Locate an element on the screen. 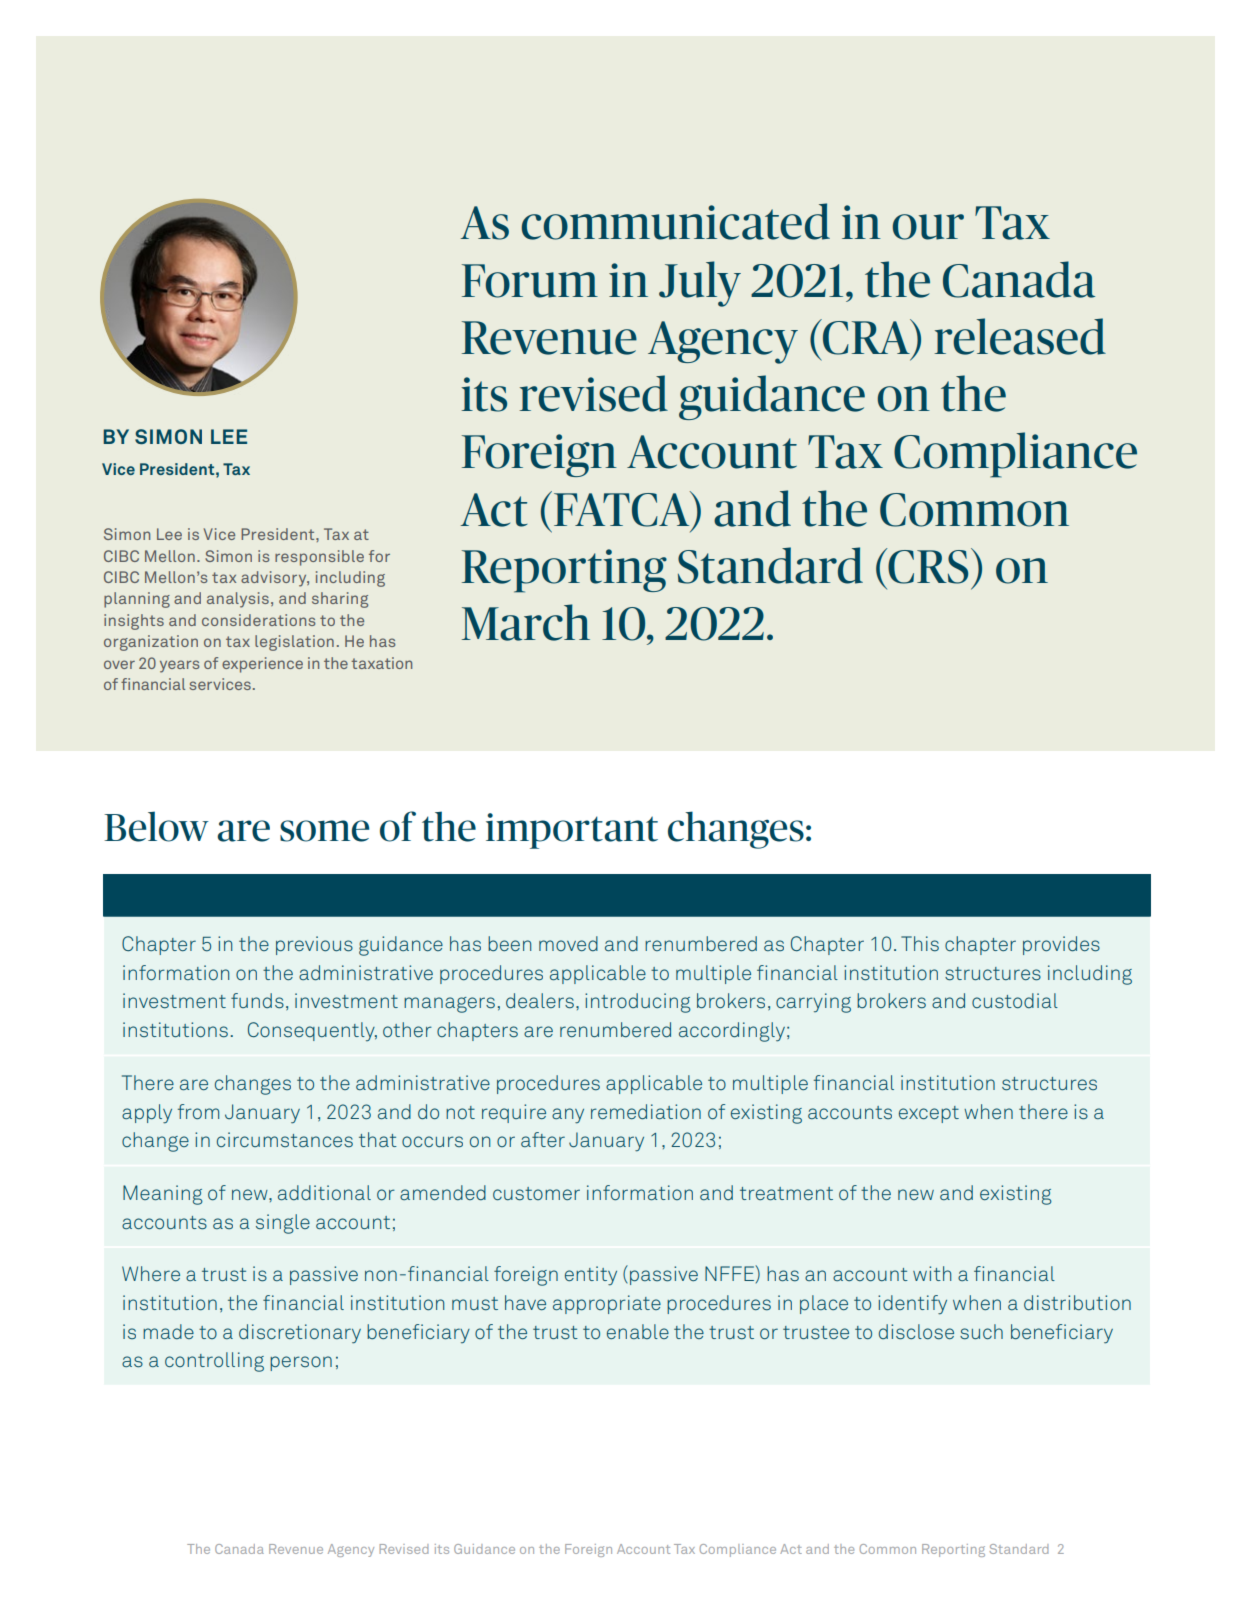  enable is located at coordinates (638, 1331).
